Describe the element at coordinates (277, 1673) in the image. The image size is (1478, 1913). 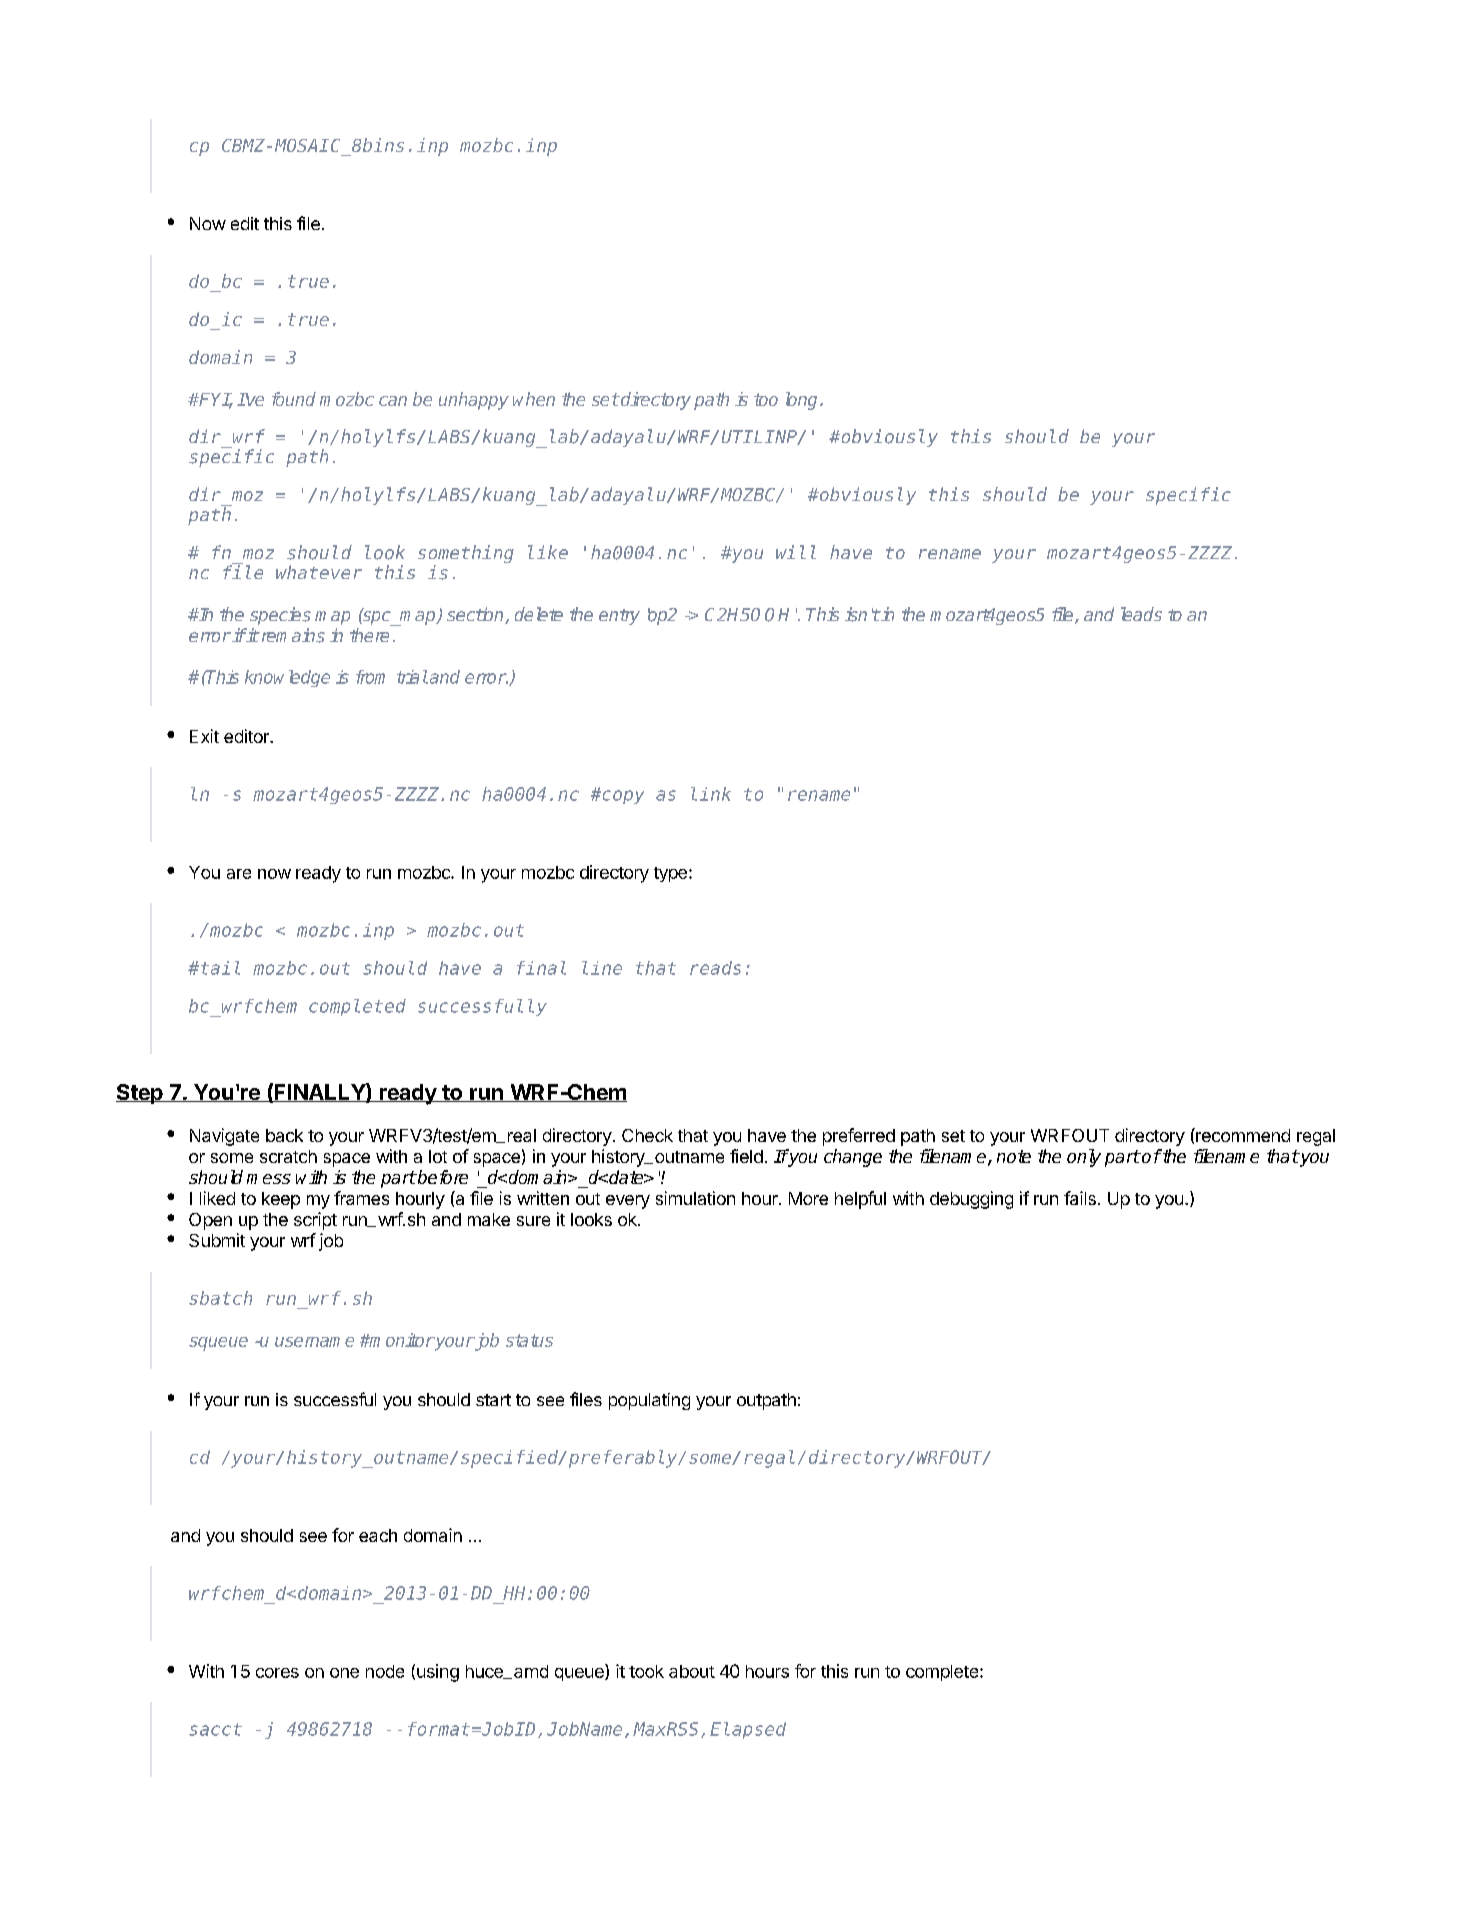
I see `cores` at that location.
